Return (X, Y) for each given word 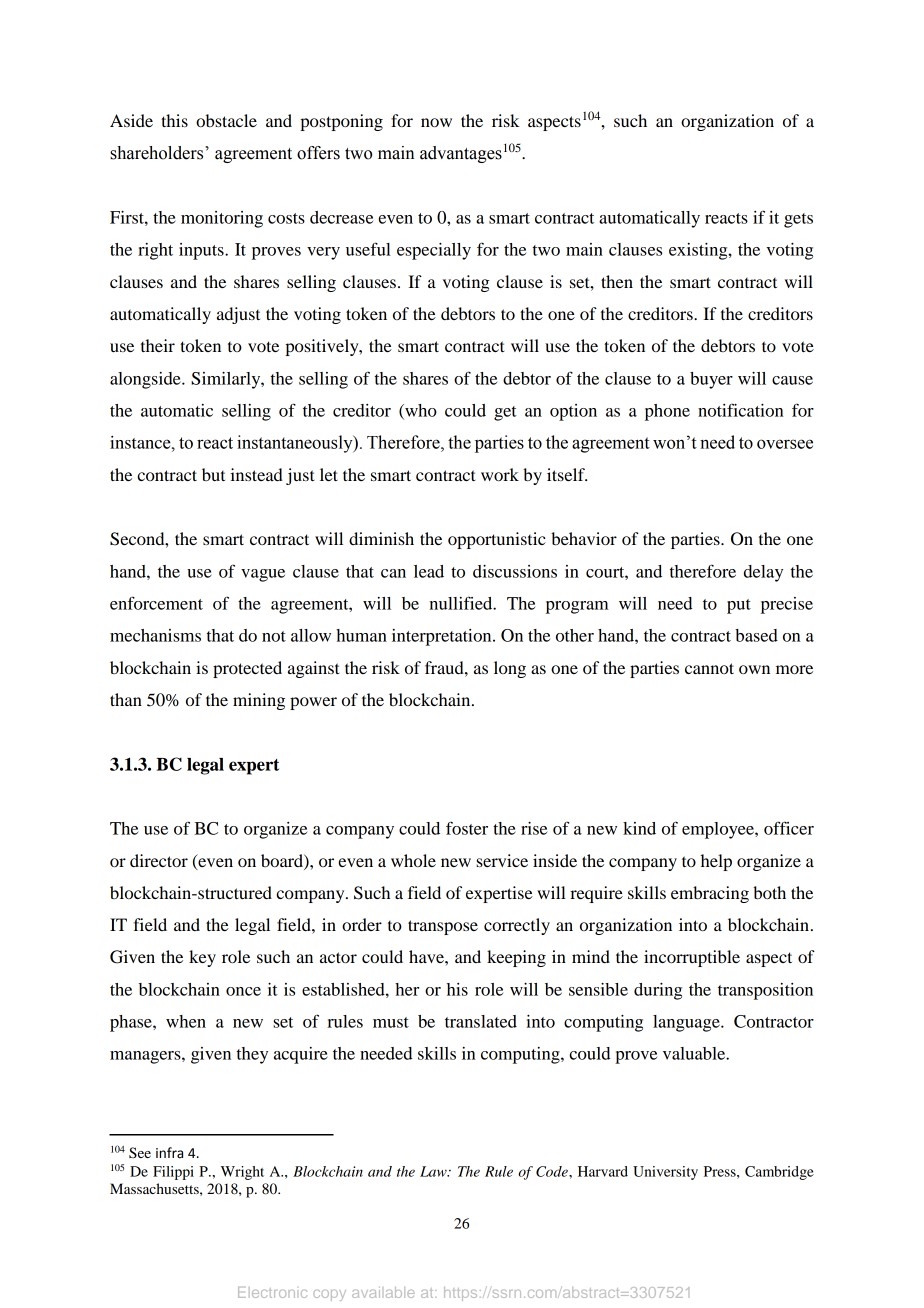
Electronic (272, 1292)
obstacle (226, 120)
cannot (709, 668)
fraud (445, 667)
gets (798, 220)
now (436, 122)
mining (259, 701)
